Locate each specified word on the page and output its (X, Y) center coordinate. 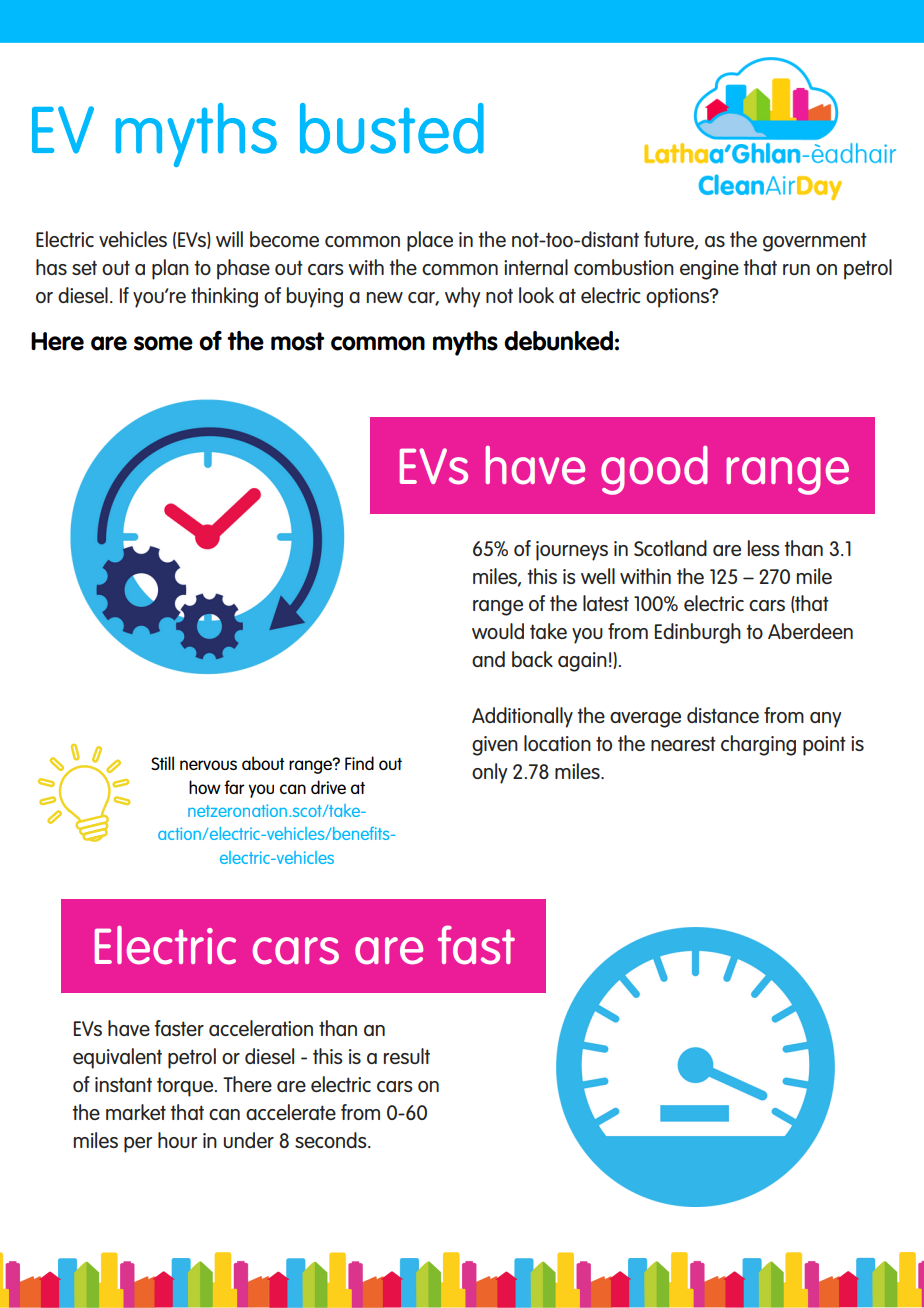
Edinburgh (698, 633)
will (229, 239)
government (815, 242)
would (498, 631)
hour (177, 1140)
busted (392, 128)
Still (162, 763)
